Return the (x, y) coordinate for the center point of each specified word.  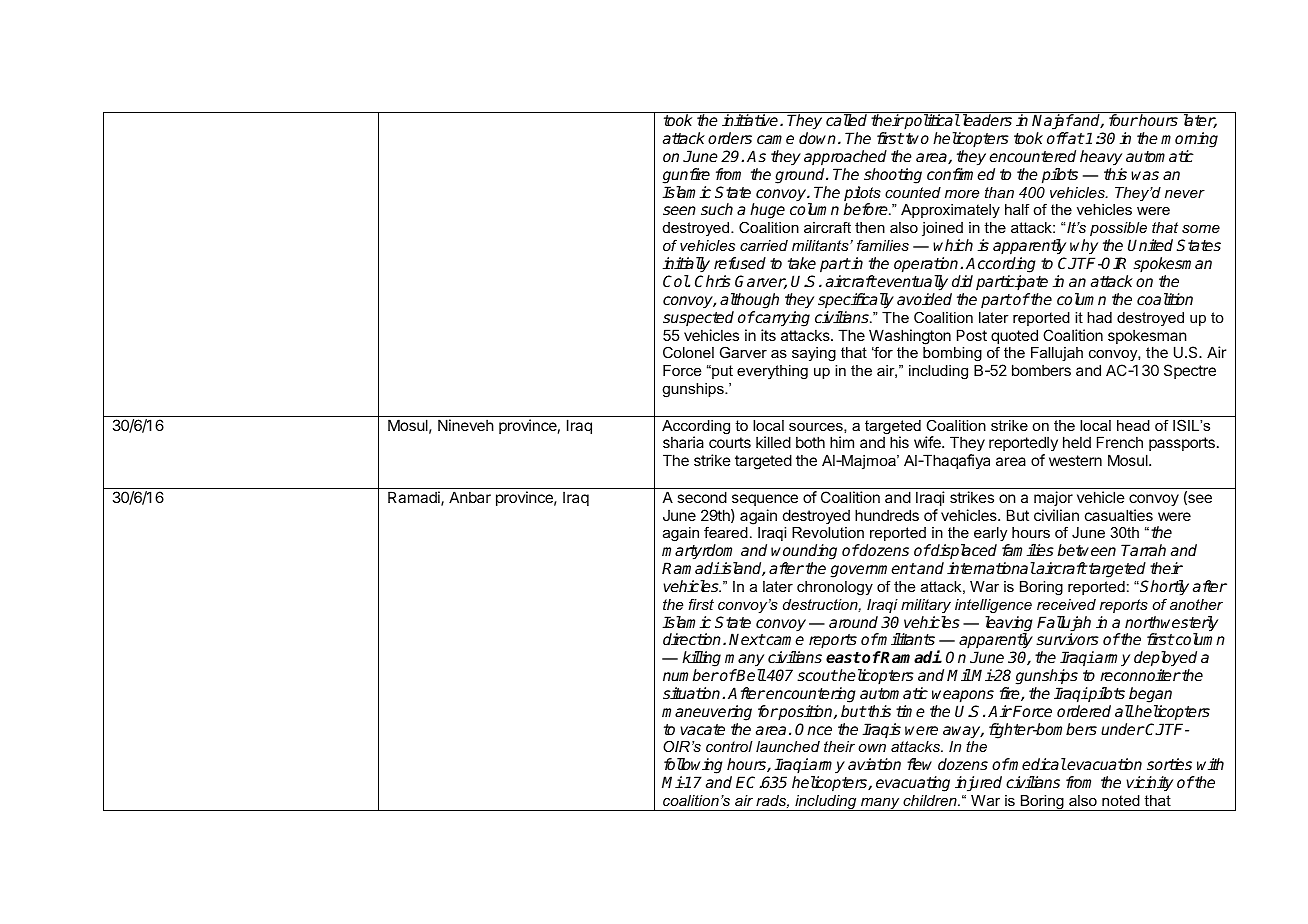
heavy (1101, 158)
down (817, 138)
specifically (856, 301)
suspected (698, 318)
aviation (874, 764)
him (842, 442)
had (1099, 317)
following (693, 767)
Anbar (470, 497)
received (1066, 604)
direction (693, 639)
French (1120, 442)
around (853, 622)
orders (730, 138)
